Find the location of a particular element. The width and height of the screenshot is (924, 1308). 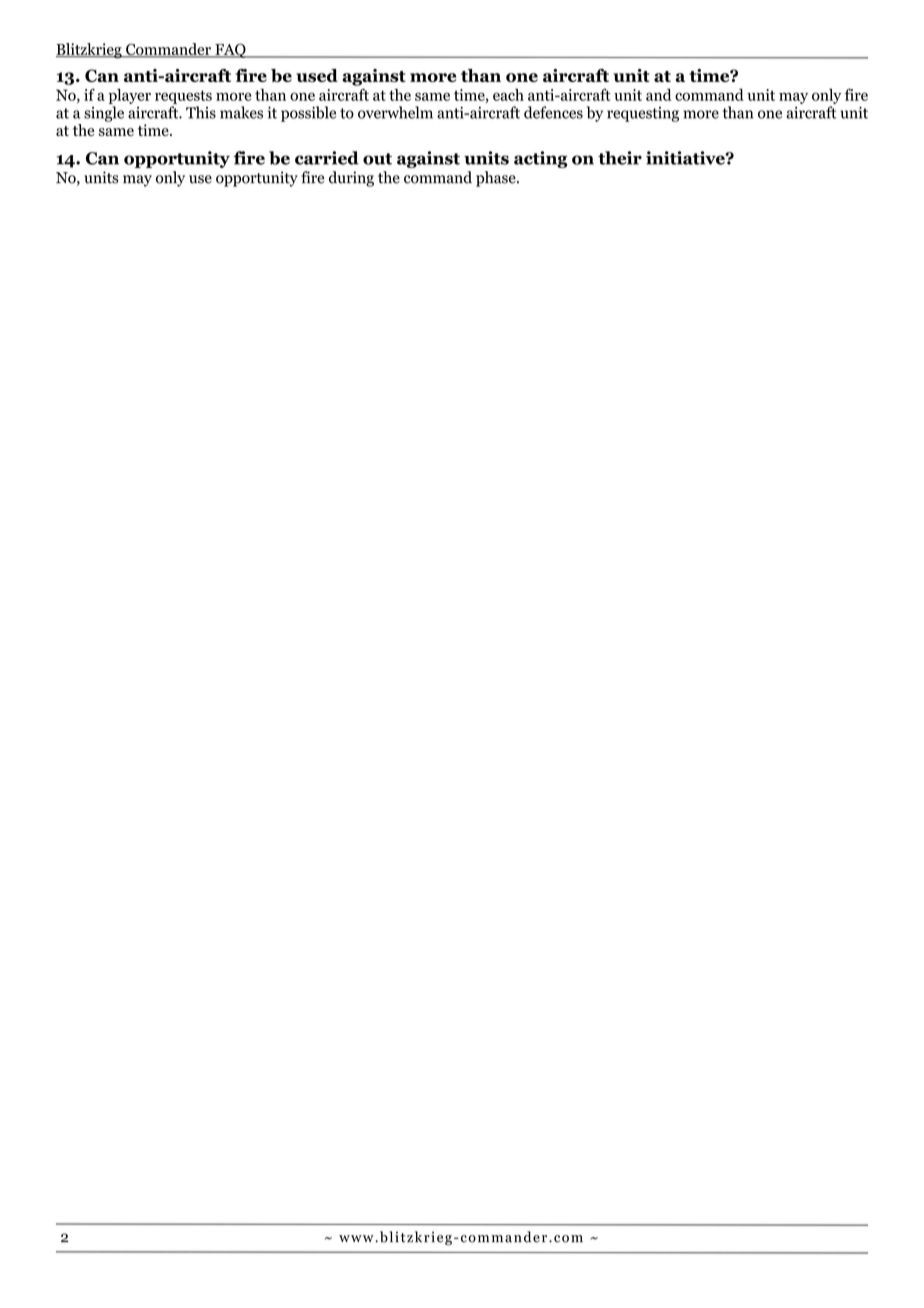

FAQ is located at coordinates (230, 50).
